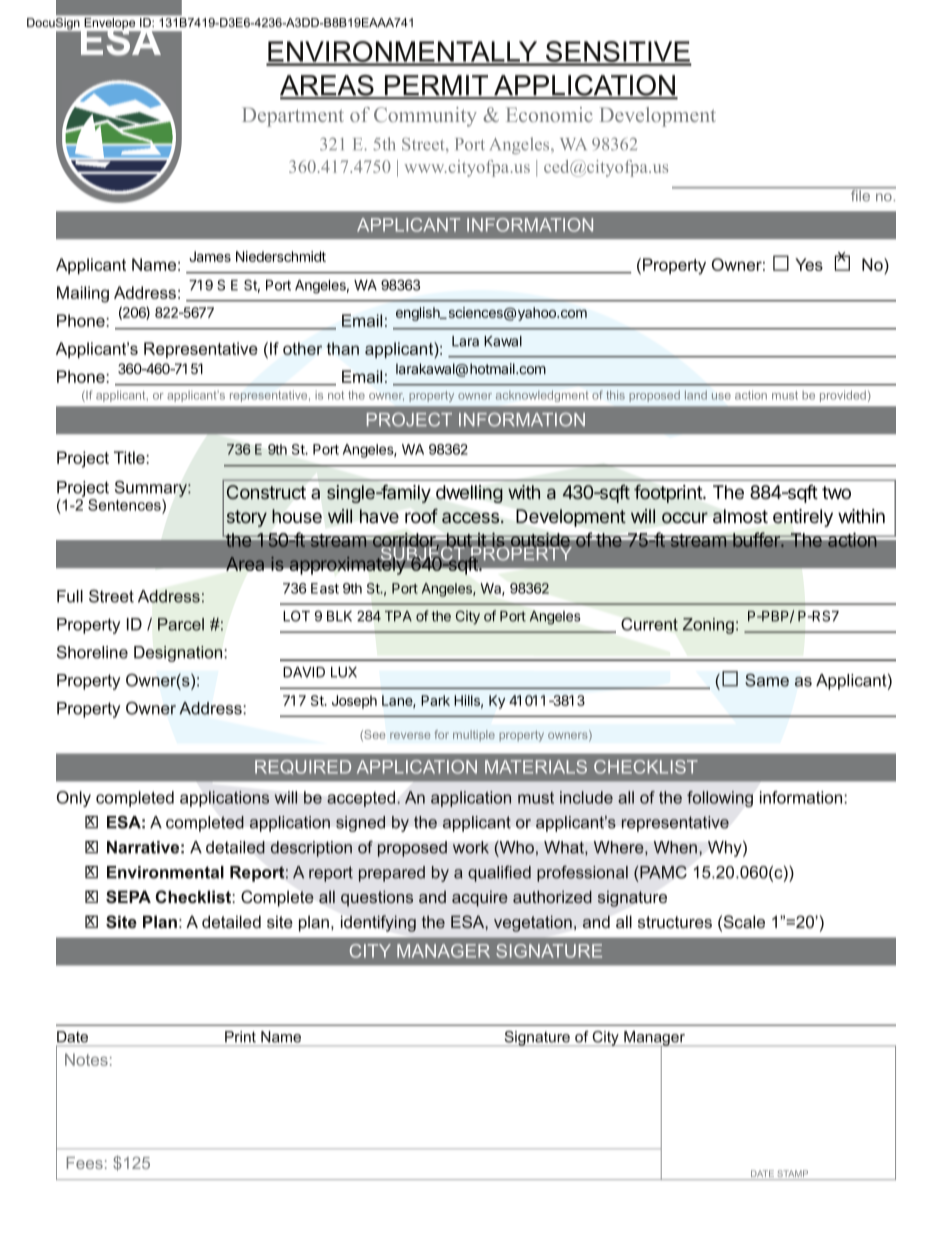  What do you see at coordinates (720, 799) in the page?
I see `following` at bounding box center [720, 799].
